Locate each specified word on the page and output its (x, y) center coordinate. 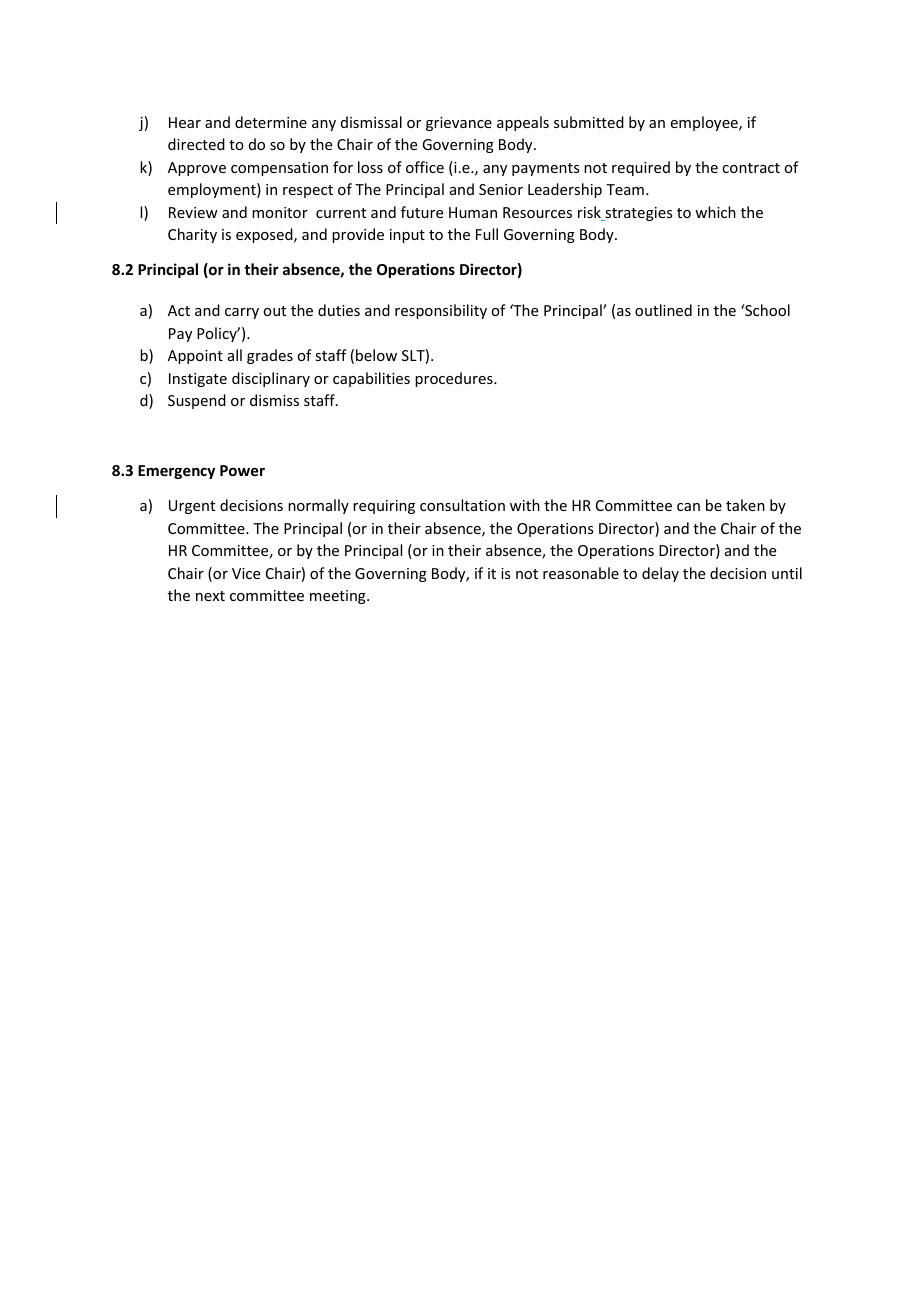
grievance (459, 124)
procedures (455, 379)
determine (271, 122)
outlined (663, 310)
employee (705, 123)
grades (270, 356)
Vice (246, 573)
